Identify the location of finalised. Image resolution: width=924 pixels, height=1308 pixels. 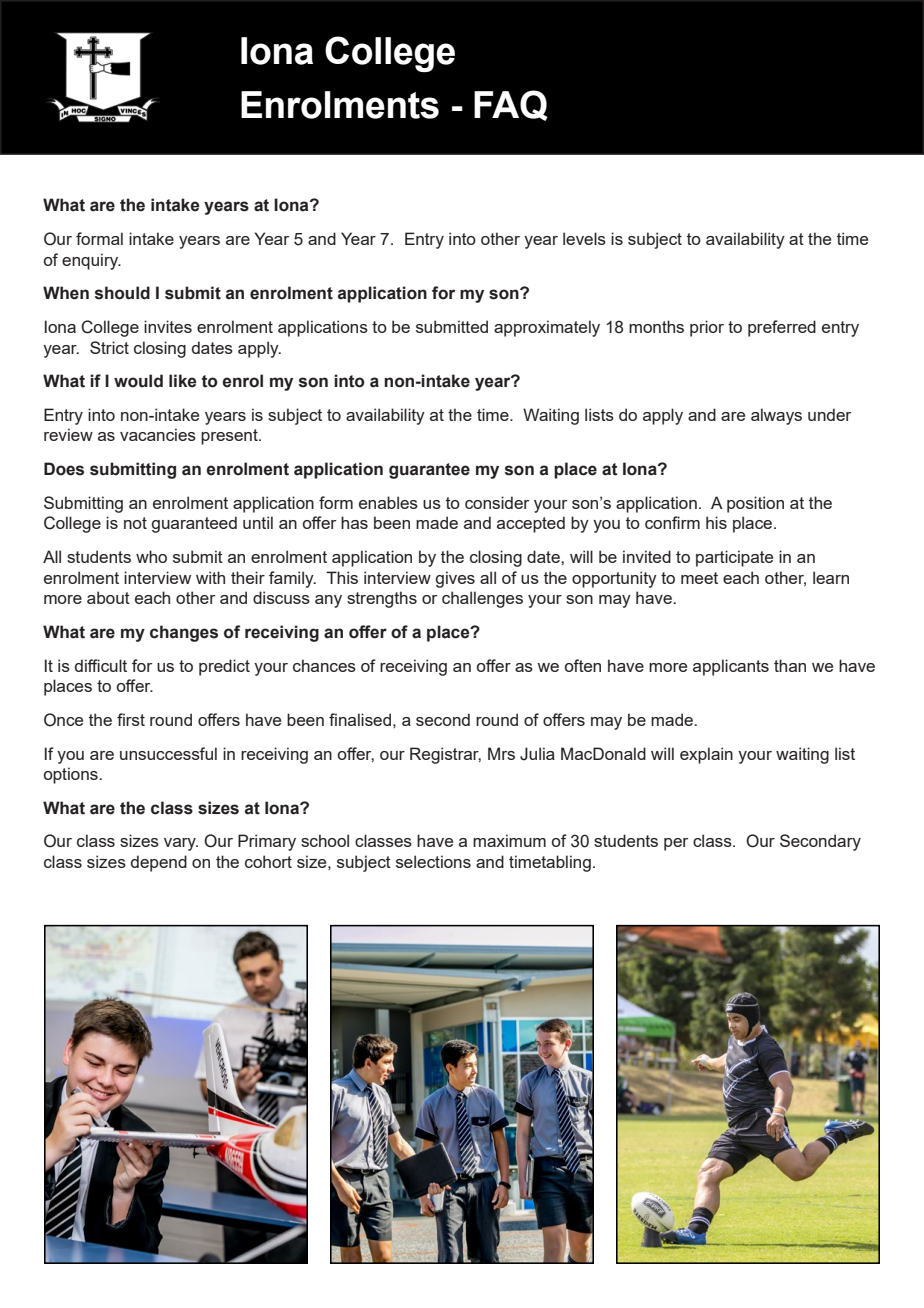
(360, 719).
